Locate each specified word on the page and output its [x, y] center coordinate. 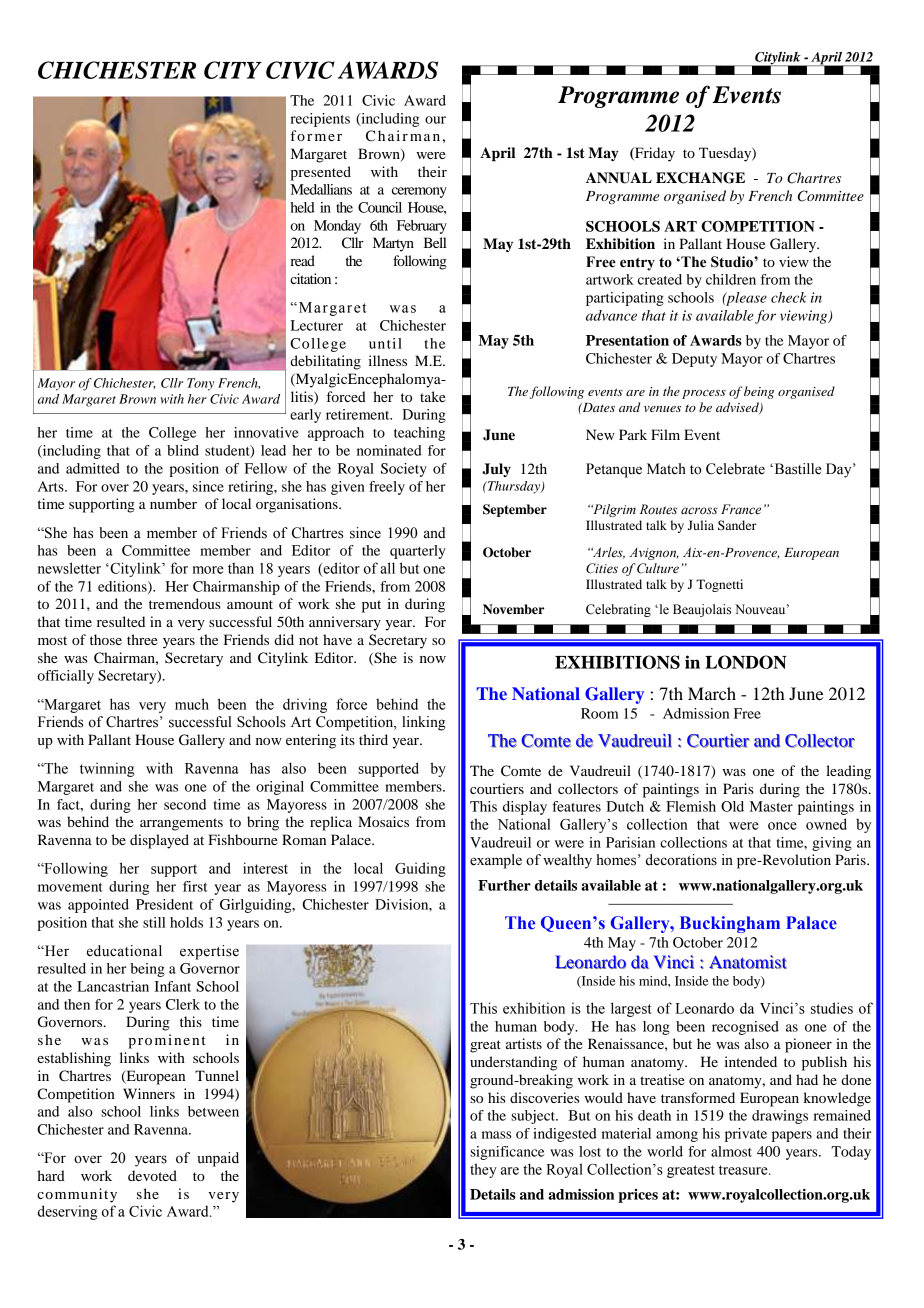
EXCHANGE [700, 178]
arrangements [181, 824]
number [173, 503]
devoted [152, 1175]
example [496, 861]
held [302, 207]
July [496, 470]
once [782, 826]
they [483, 1170]
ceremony [419, 192]
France [741, 509]
